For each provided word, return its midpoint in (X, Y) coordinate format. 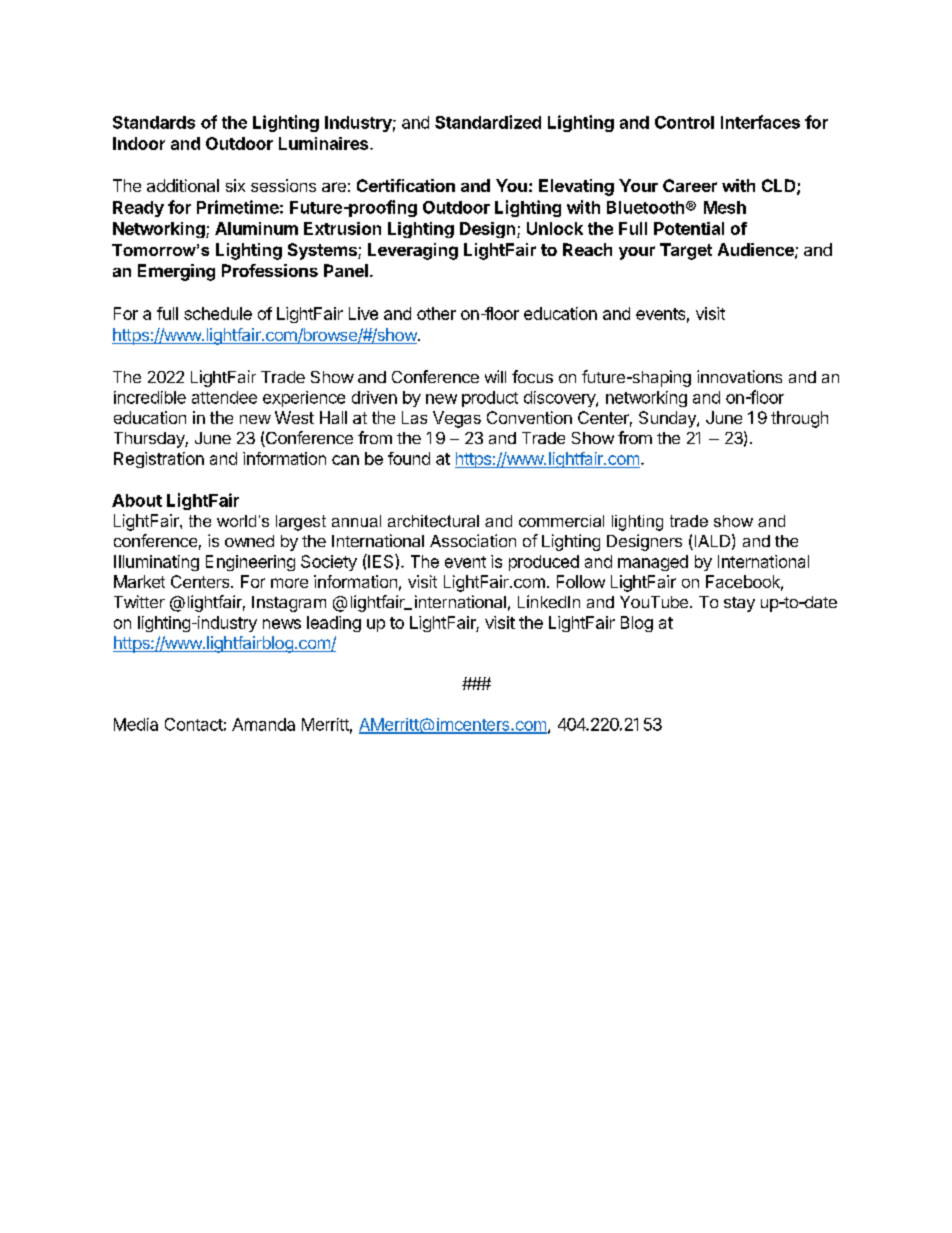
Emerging (176, 272)
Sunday (668, 419)
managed (653, 563)
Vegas (457, 419)
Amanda (263, 724)
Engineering (250, 563)
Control (684, 122)
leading (334, 624)
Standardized (488, 122)
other (436, 313)
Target (686, 251)
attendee (224, 397)
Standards (154, 122)
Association (473, 540)
